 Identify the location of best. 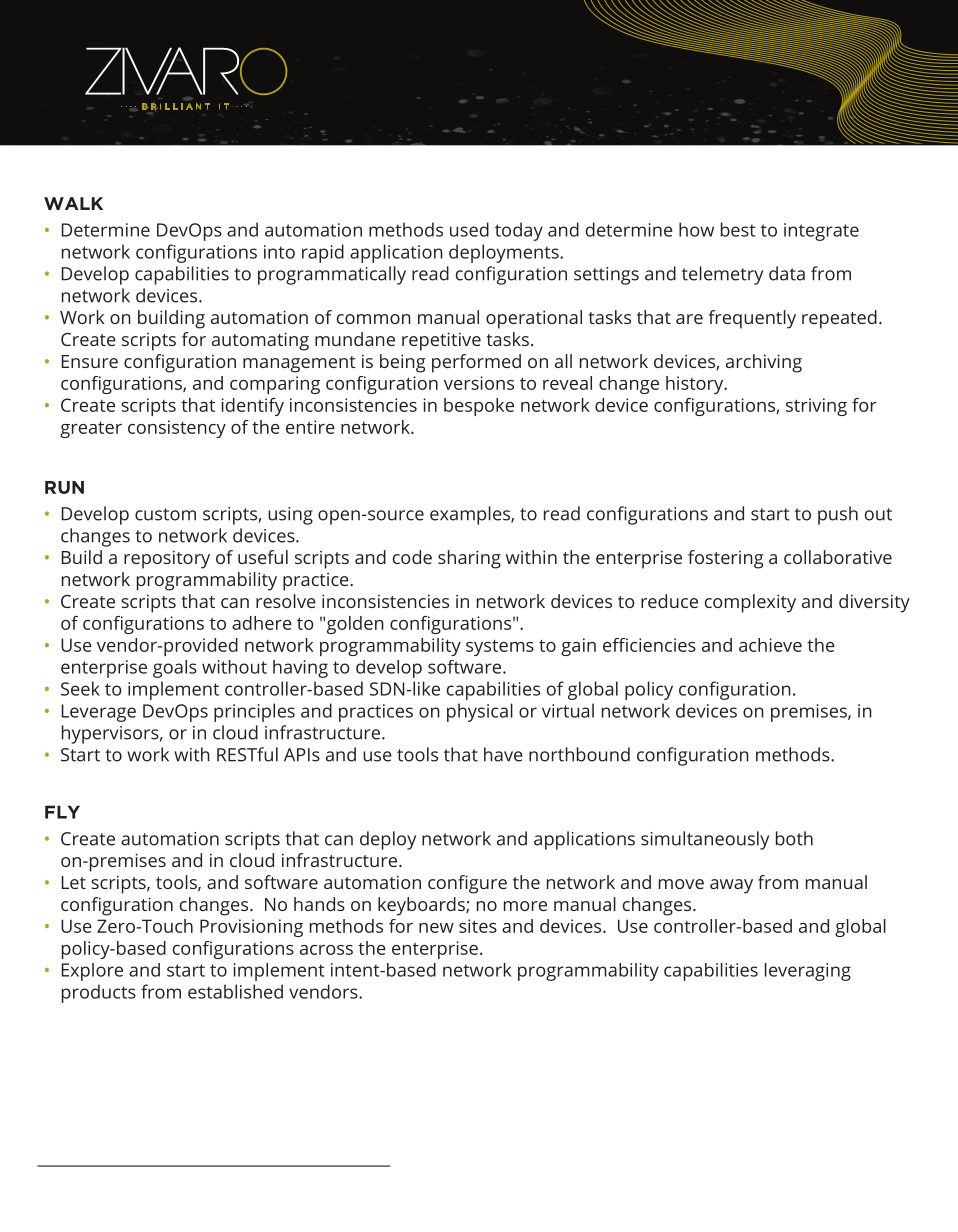
(738, 229).
